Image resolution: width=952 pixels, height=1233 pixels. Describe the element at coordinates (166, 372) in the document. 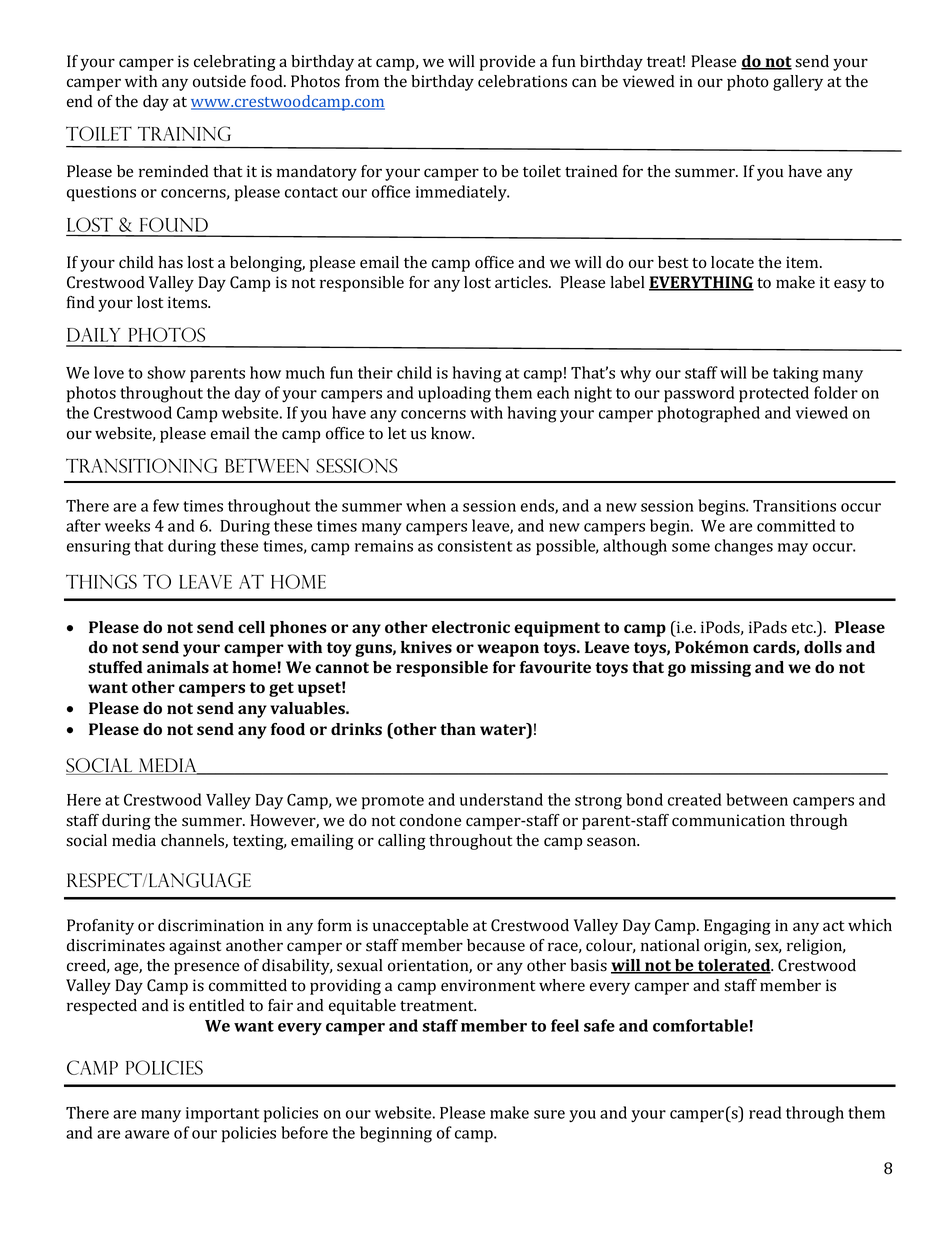

I see `show` at that location.
